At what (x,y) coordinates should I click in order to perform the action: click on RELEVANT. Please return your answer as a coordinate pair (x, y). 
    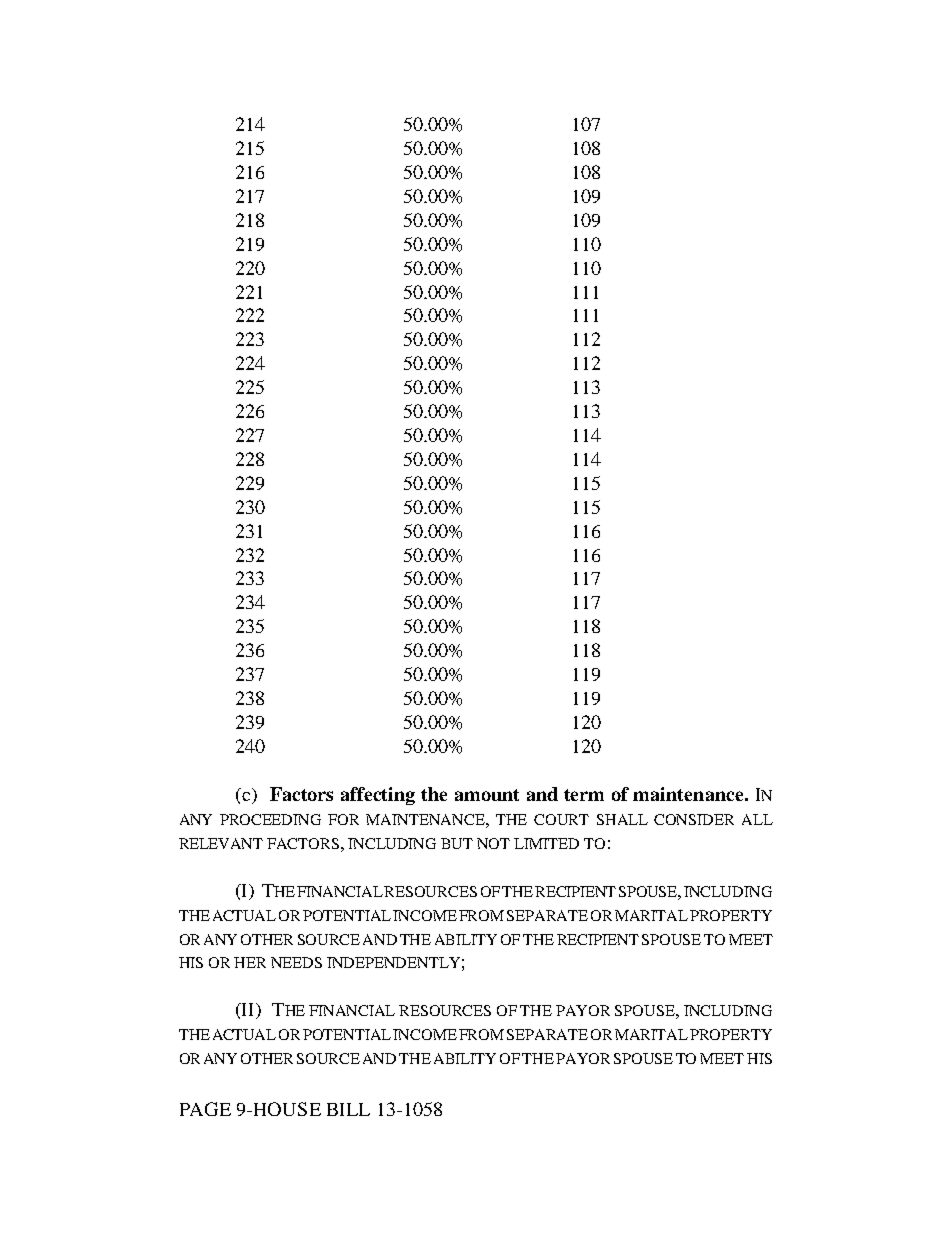
    Looking at the image, I should click on (221, 843).
